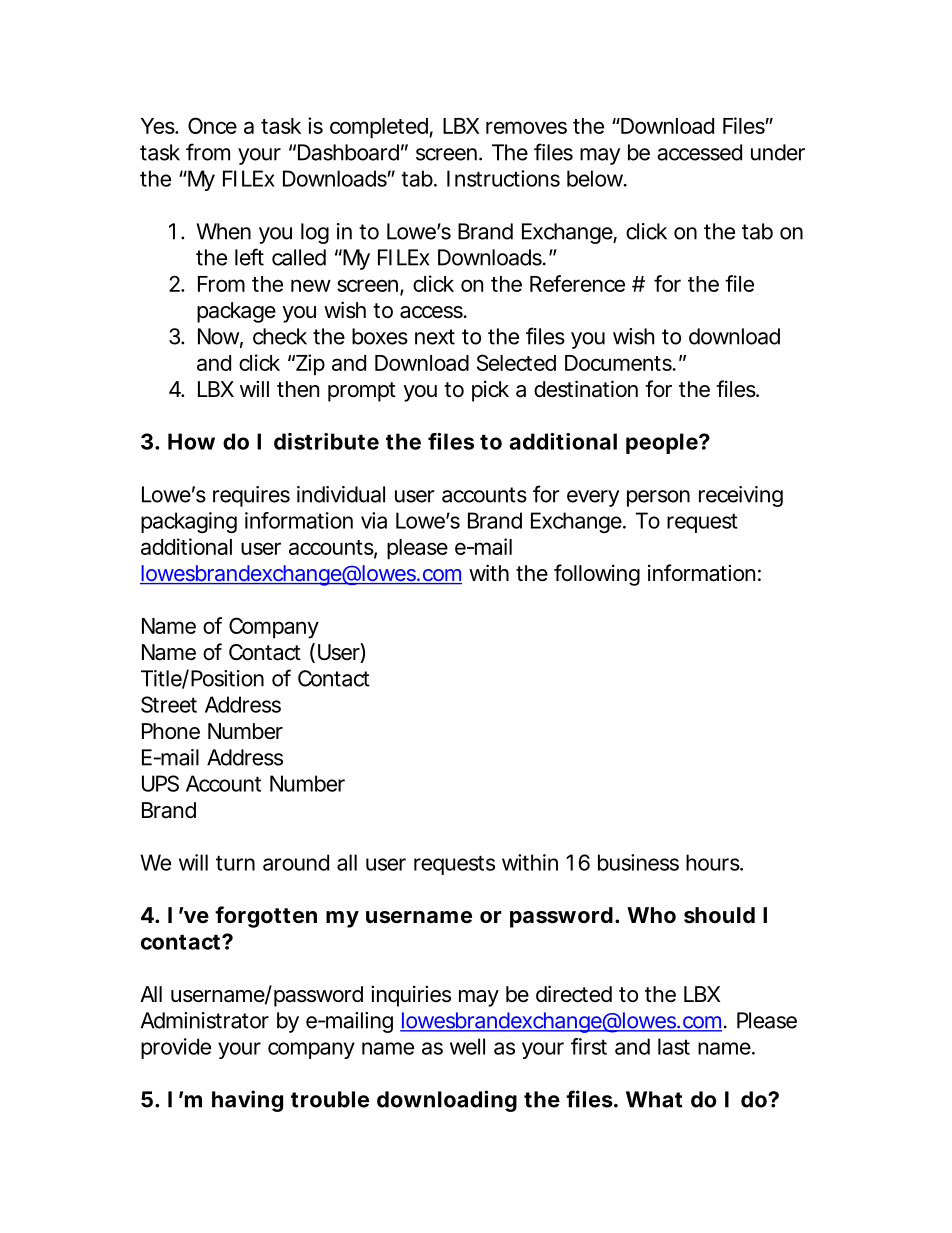 The image size is (952, 1233). Describe the element at coordinates (714, 862) in the page. I see `hours` at that location.
